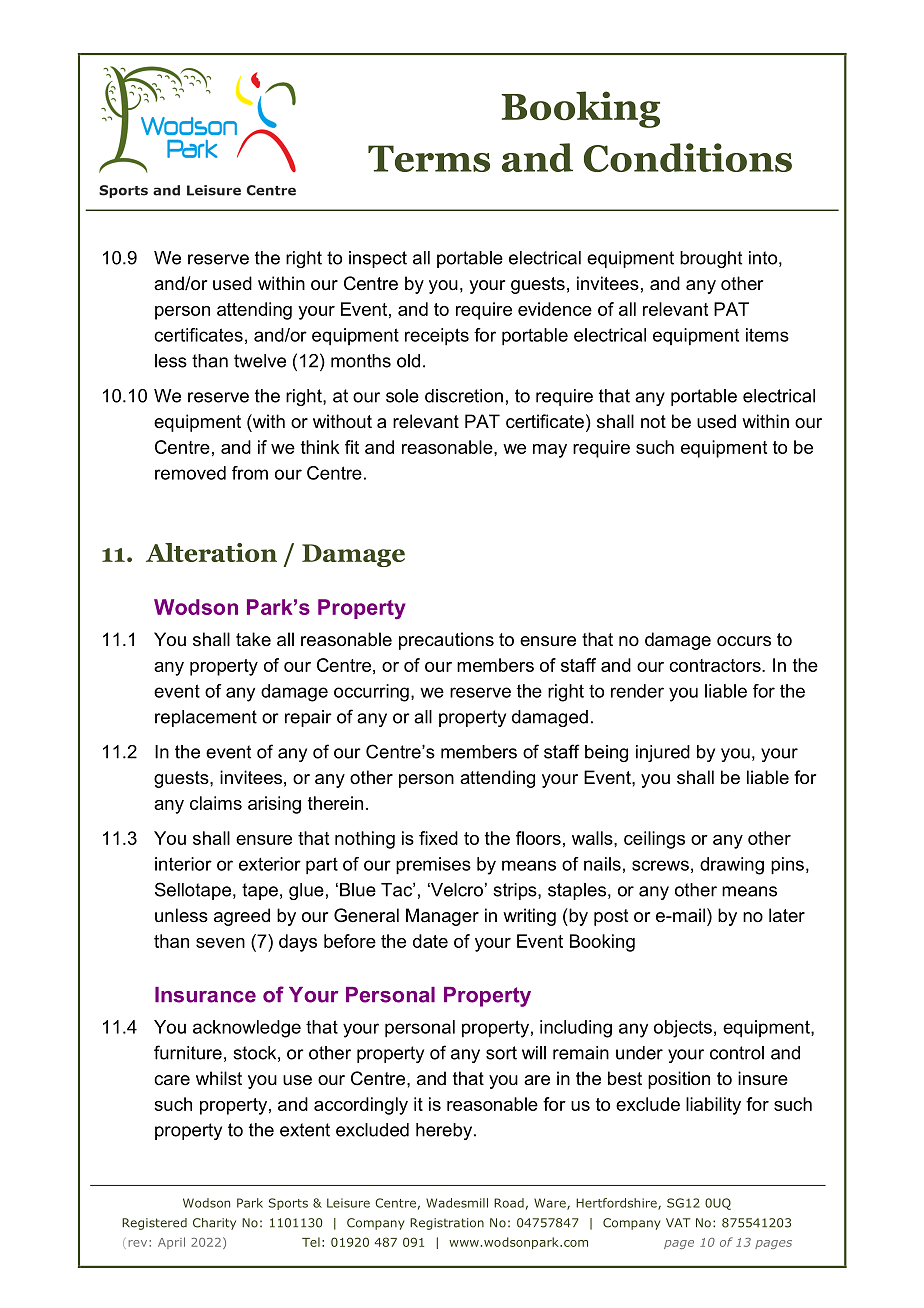 This page has width=924, height=1308. I want to click on Terms, so click(429, 158).
